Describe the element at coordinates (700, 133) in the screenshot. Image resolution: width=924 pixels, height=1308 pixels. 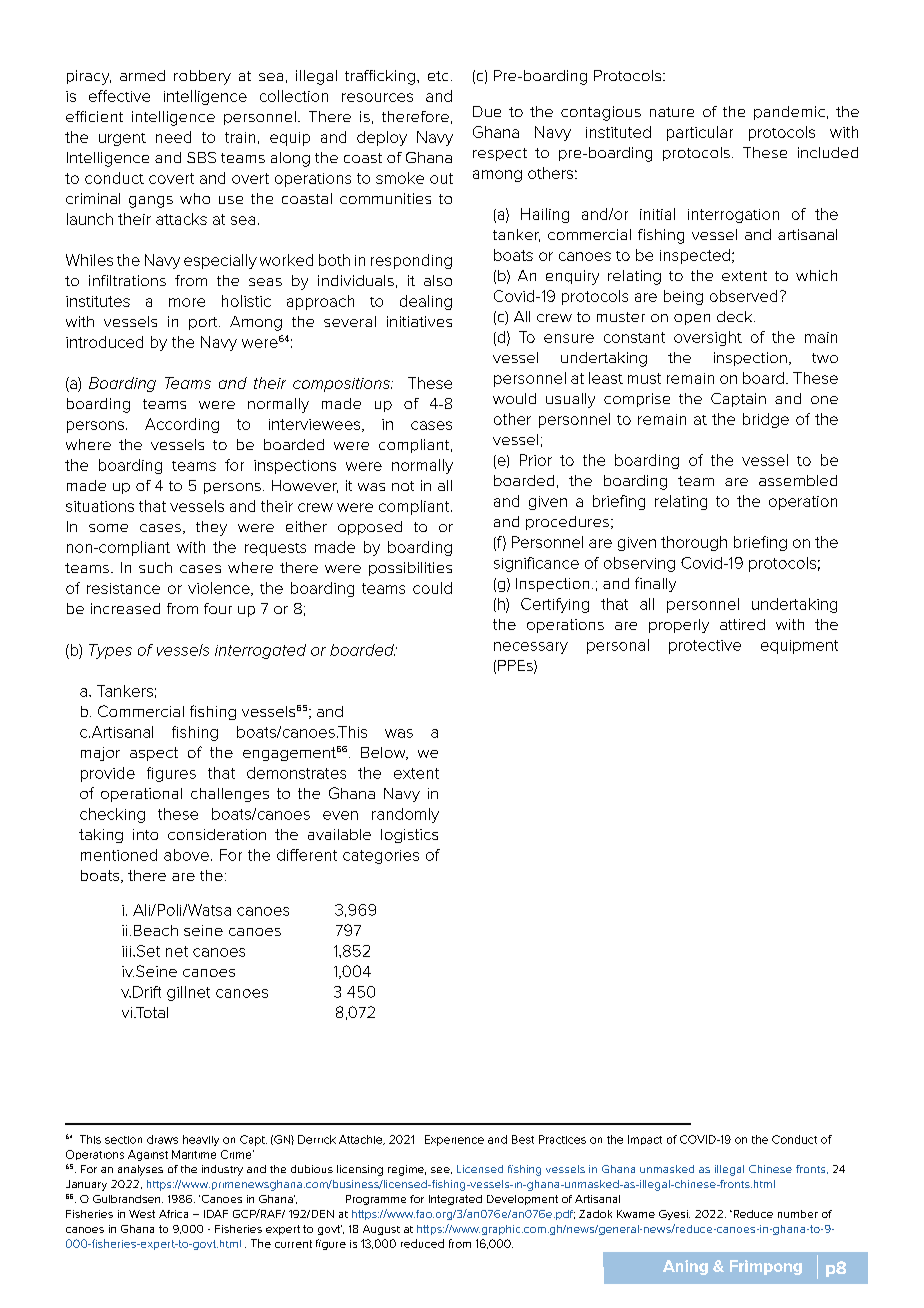
I see `particular` at that location.
